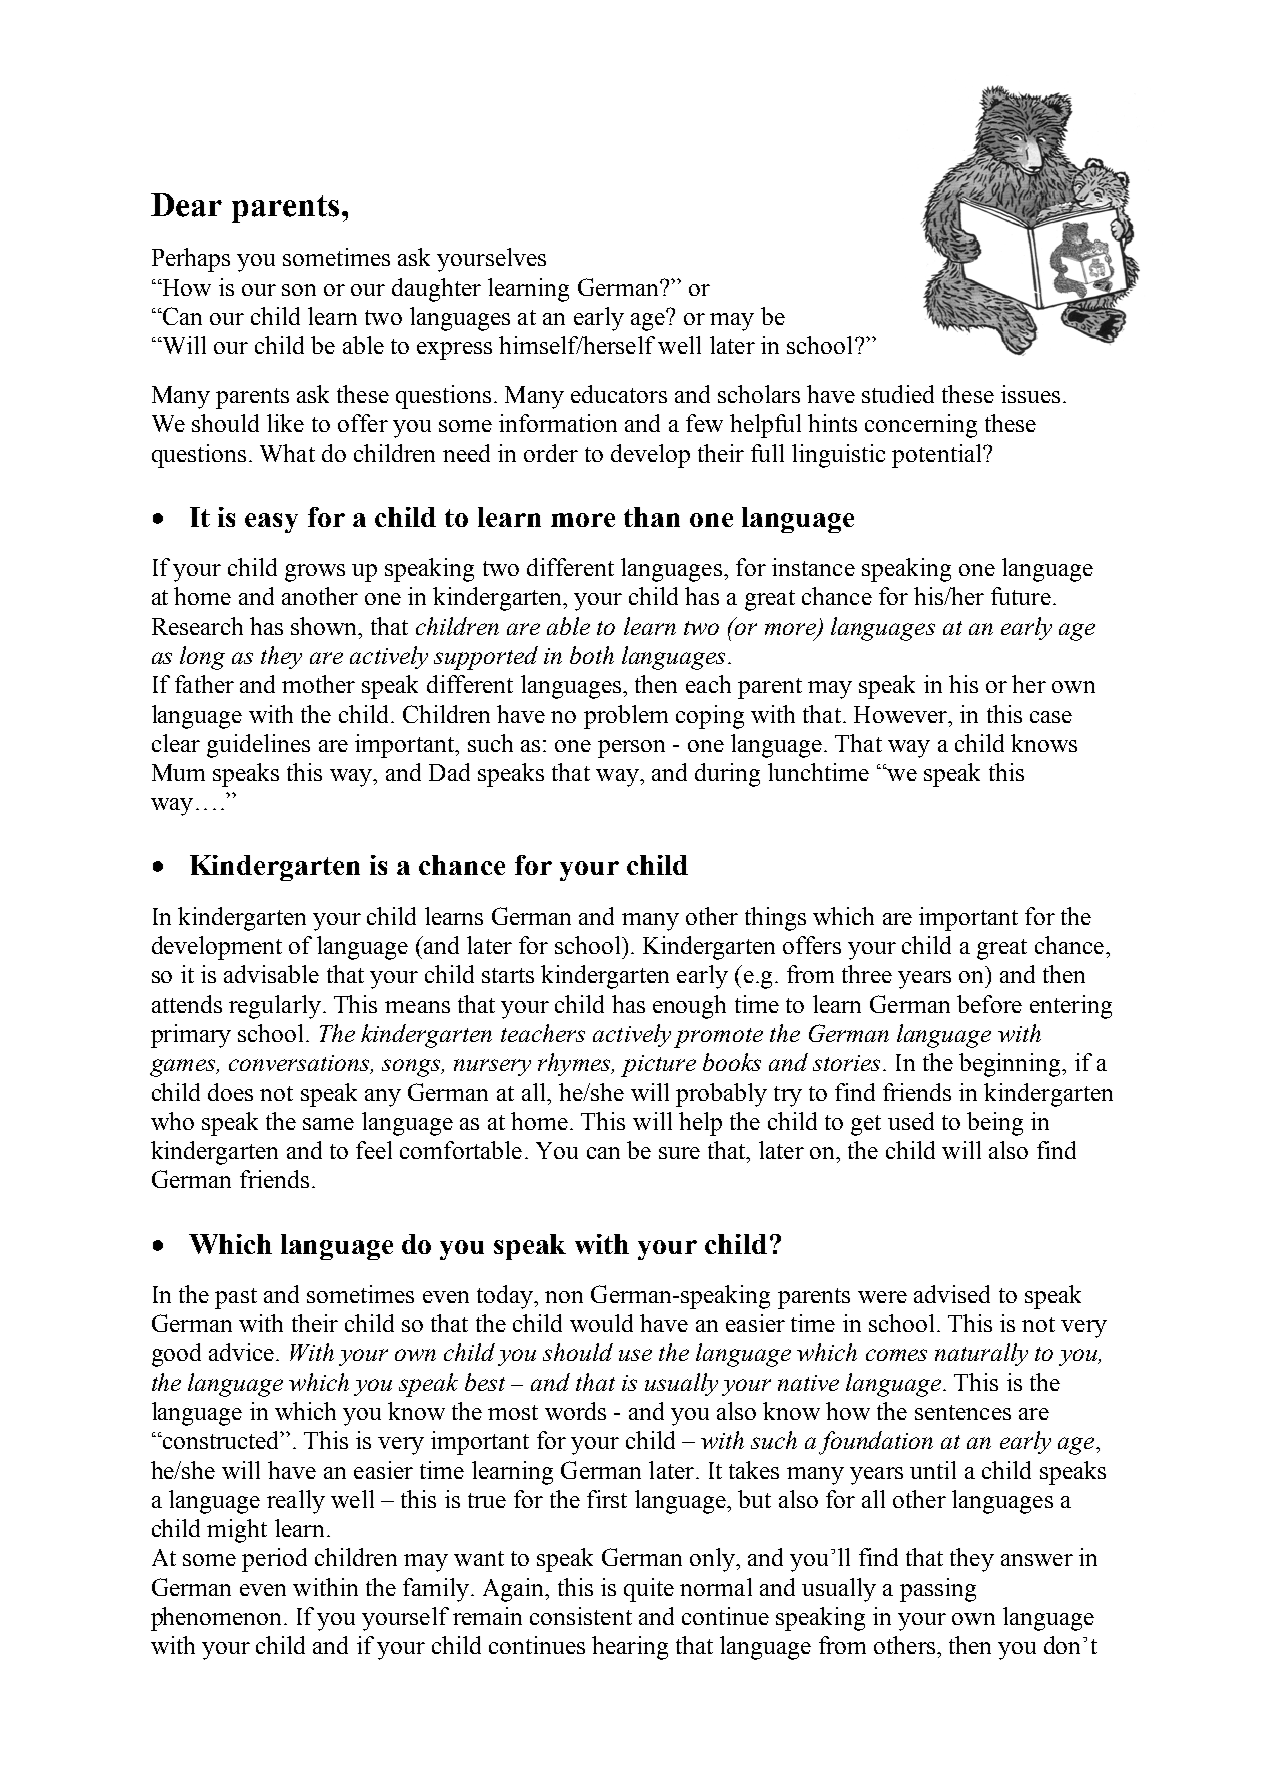 Image resolution: width=1264 pixels, height=1787 pixels. Describe the element at coordinates (275, 1007) in the screenshot. I see `regularly` at that location.
